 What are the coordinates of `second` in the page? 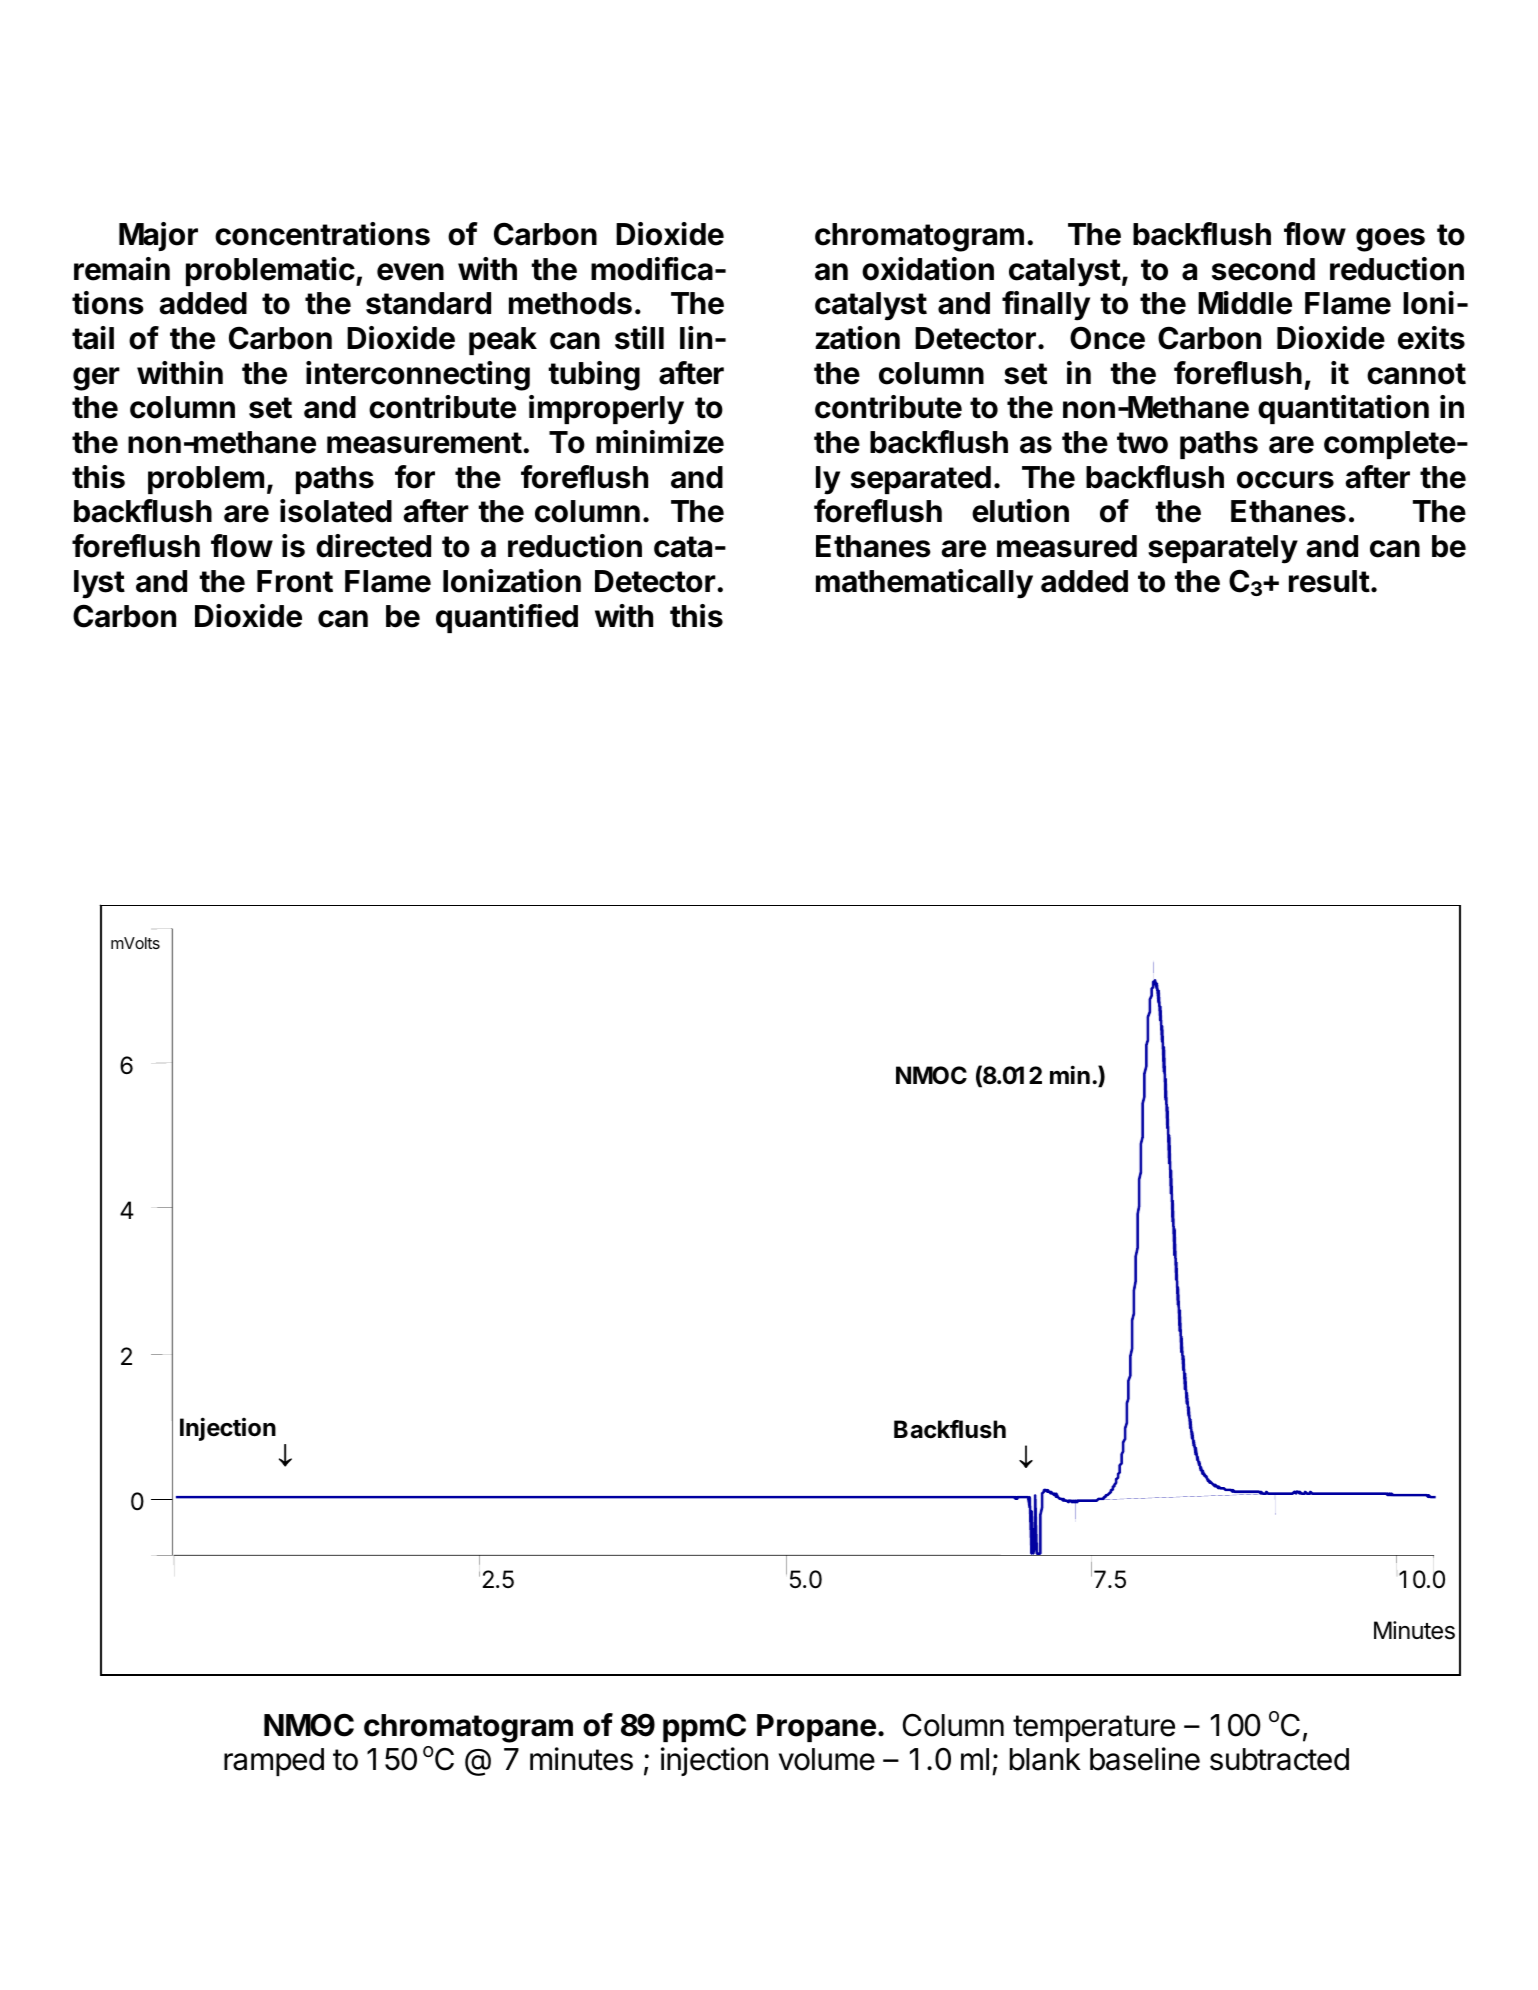 It's located at (1263, 269).
